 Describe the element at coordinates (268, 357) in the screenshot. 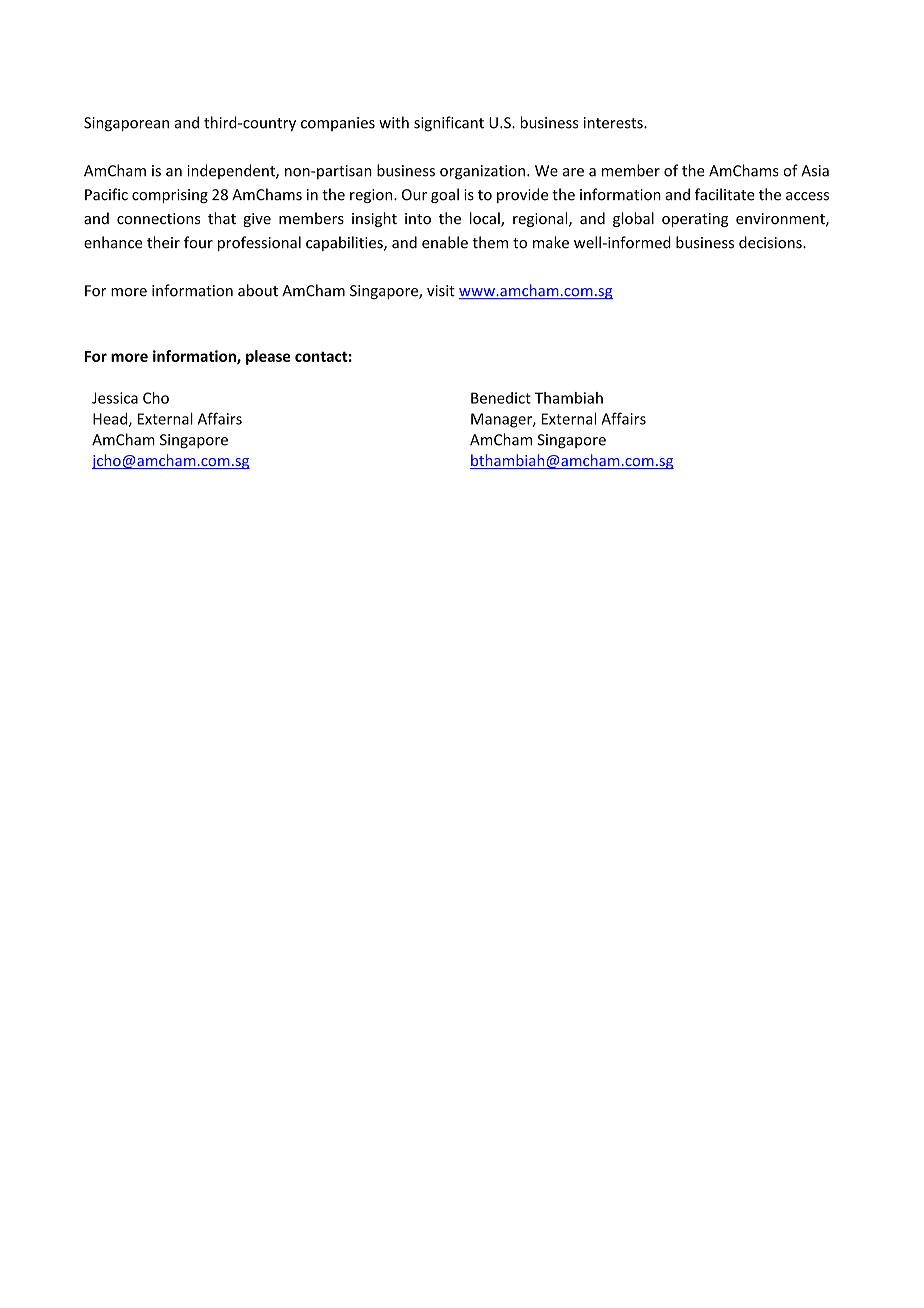

I see `please` at that location.
